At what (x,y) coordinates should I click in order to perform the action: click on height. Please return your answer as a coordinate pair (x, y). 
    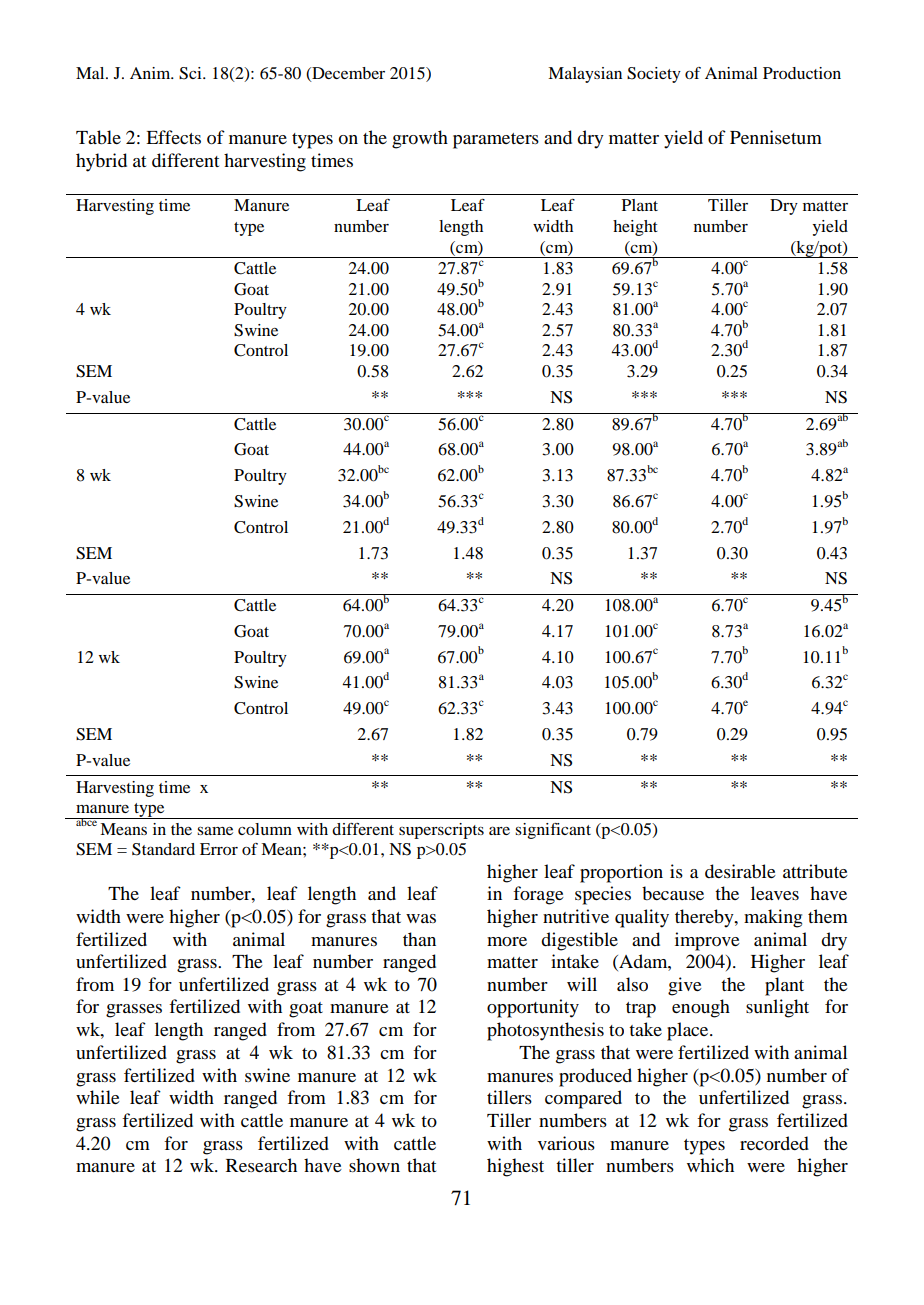
    Looking at the image, I should click on (635, 228).
